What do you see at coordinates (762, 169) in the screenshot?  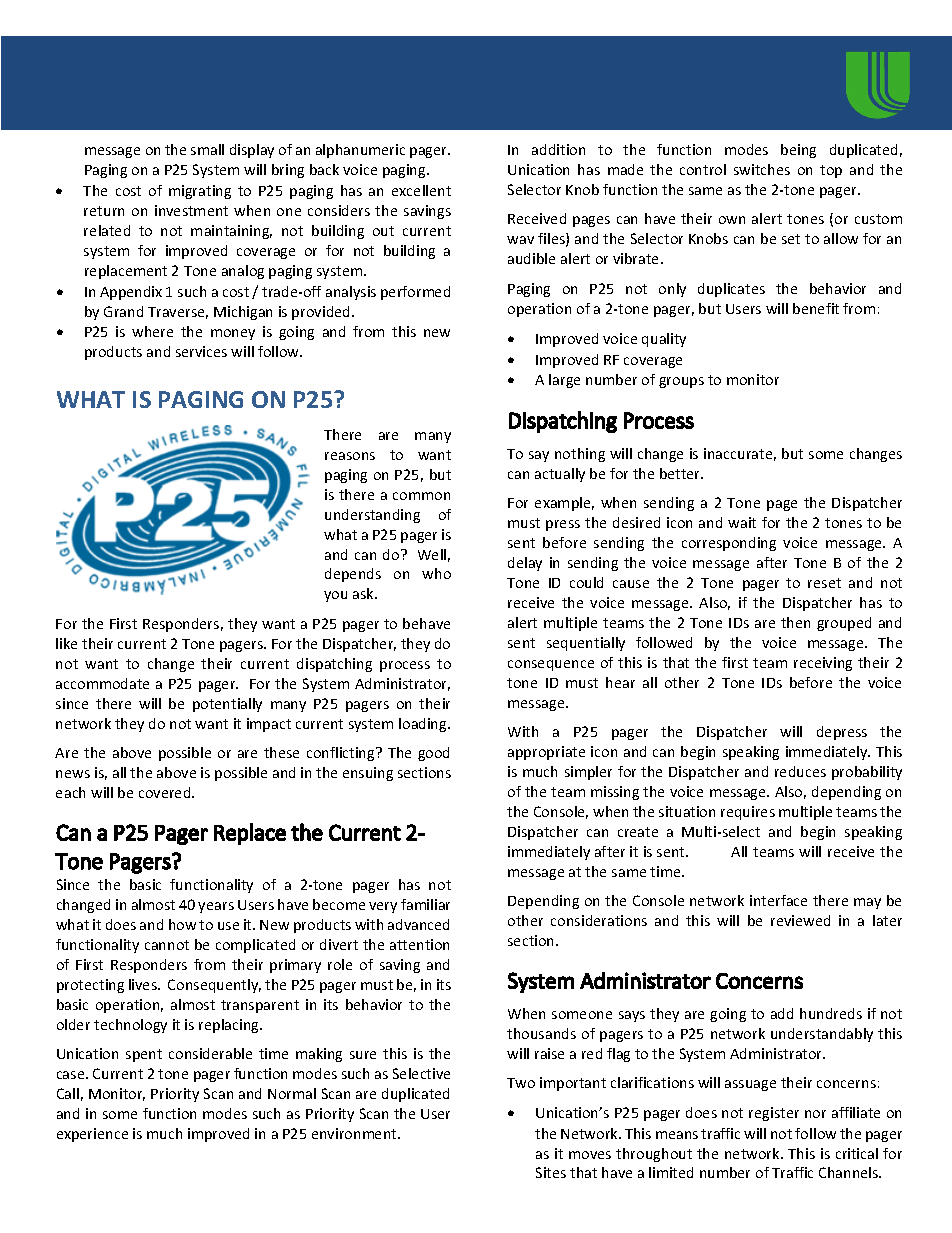 I see `switches` at bounding box center [762, 169].
